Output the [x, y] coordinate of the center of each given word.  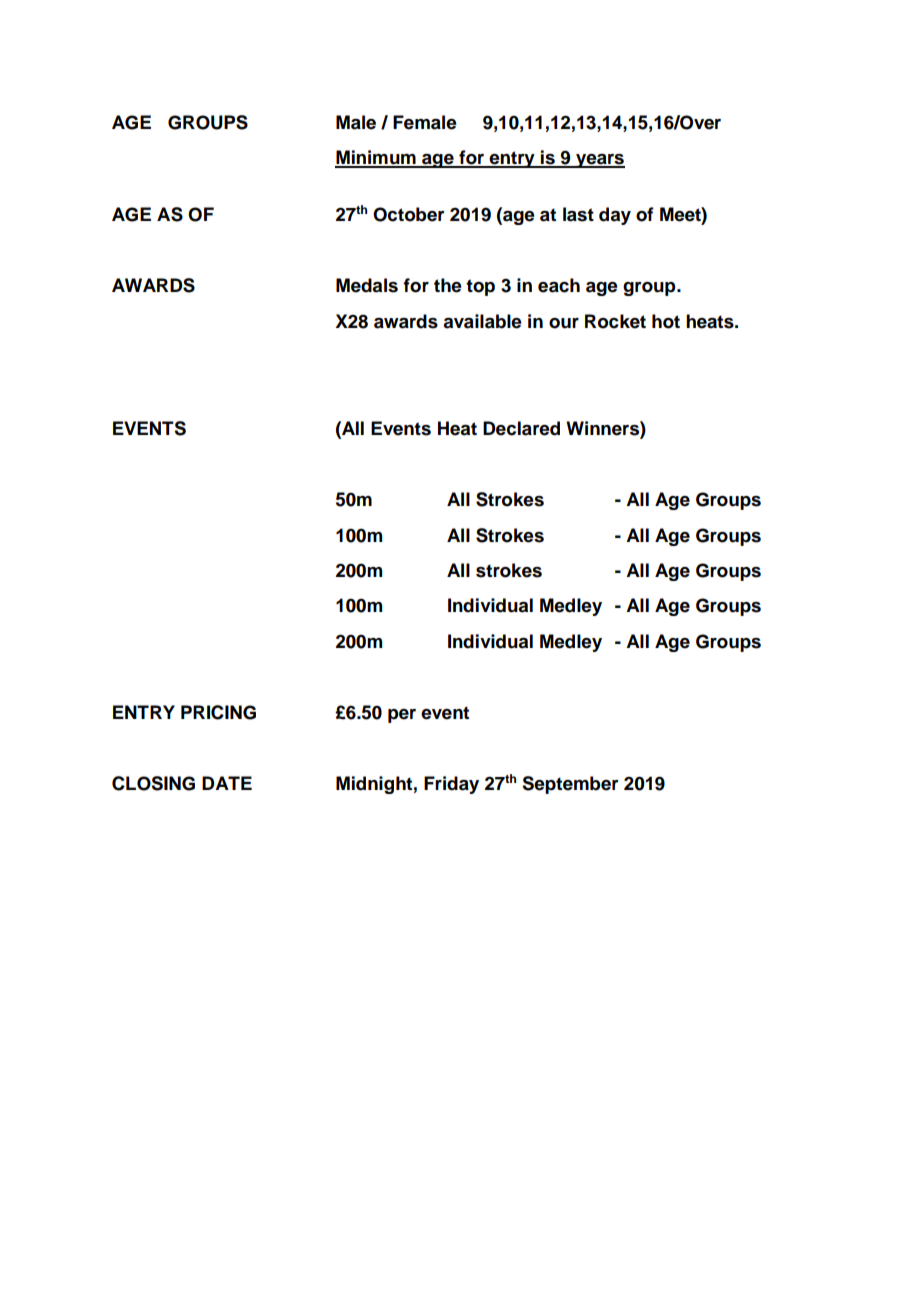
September [570, 785]
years [599, 161]
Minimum [376, 158]
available [482, 321]
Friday [451, 785]
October [409, 214]
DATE [227, 783]
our [564, 323]
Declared [521, 428]
